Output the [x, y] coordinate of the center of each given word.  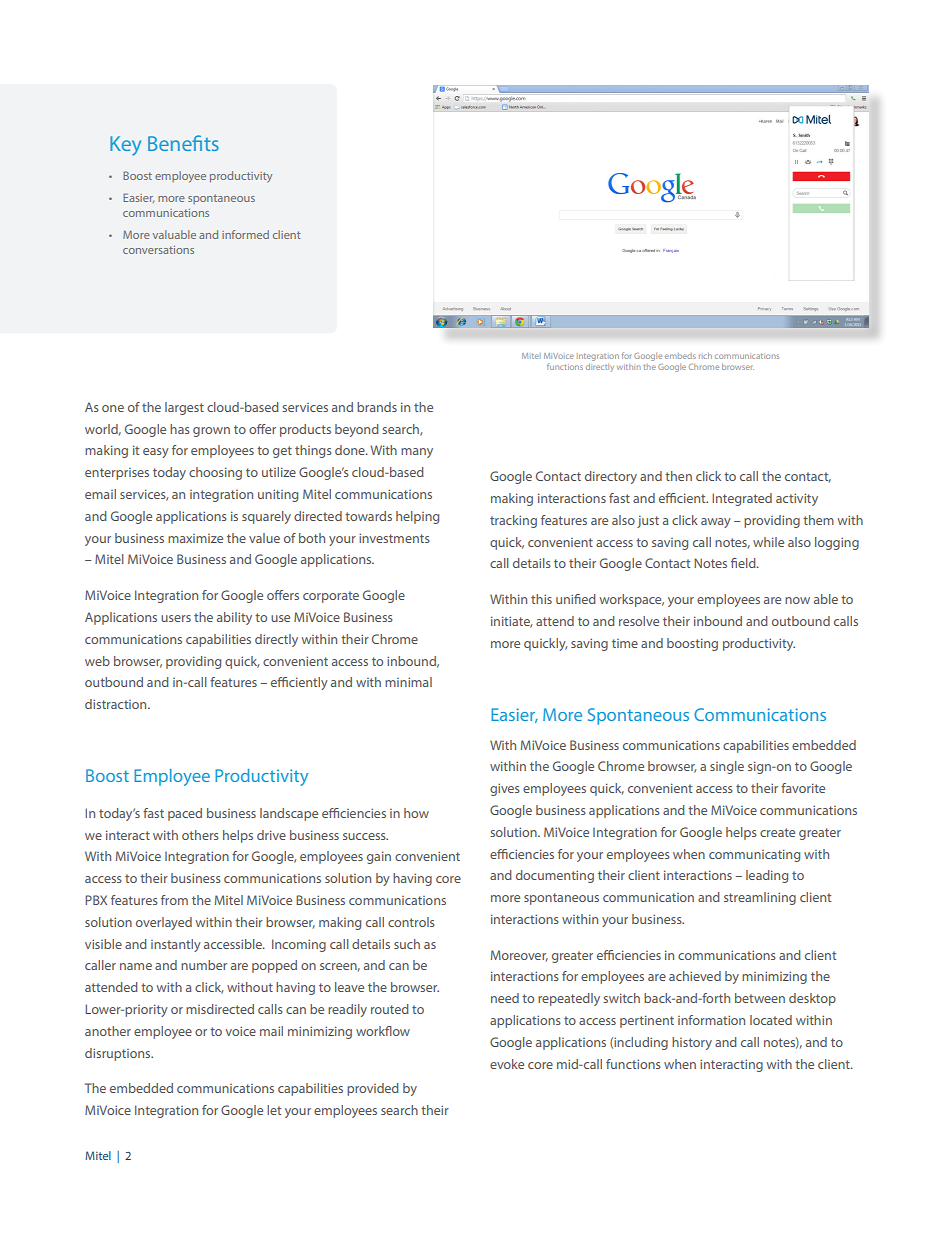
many [417, 453]
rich [705, 356]
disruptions [119, 1054]
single [727, 767]
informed [245, 234]
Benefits [183, 143]
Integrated [742, 499]
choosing [215, 473]
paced [185, 814]
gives [505, 789]
